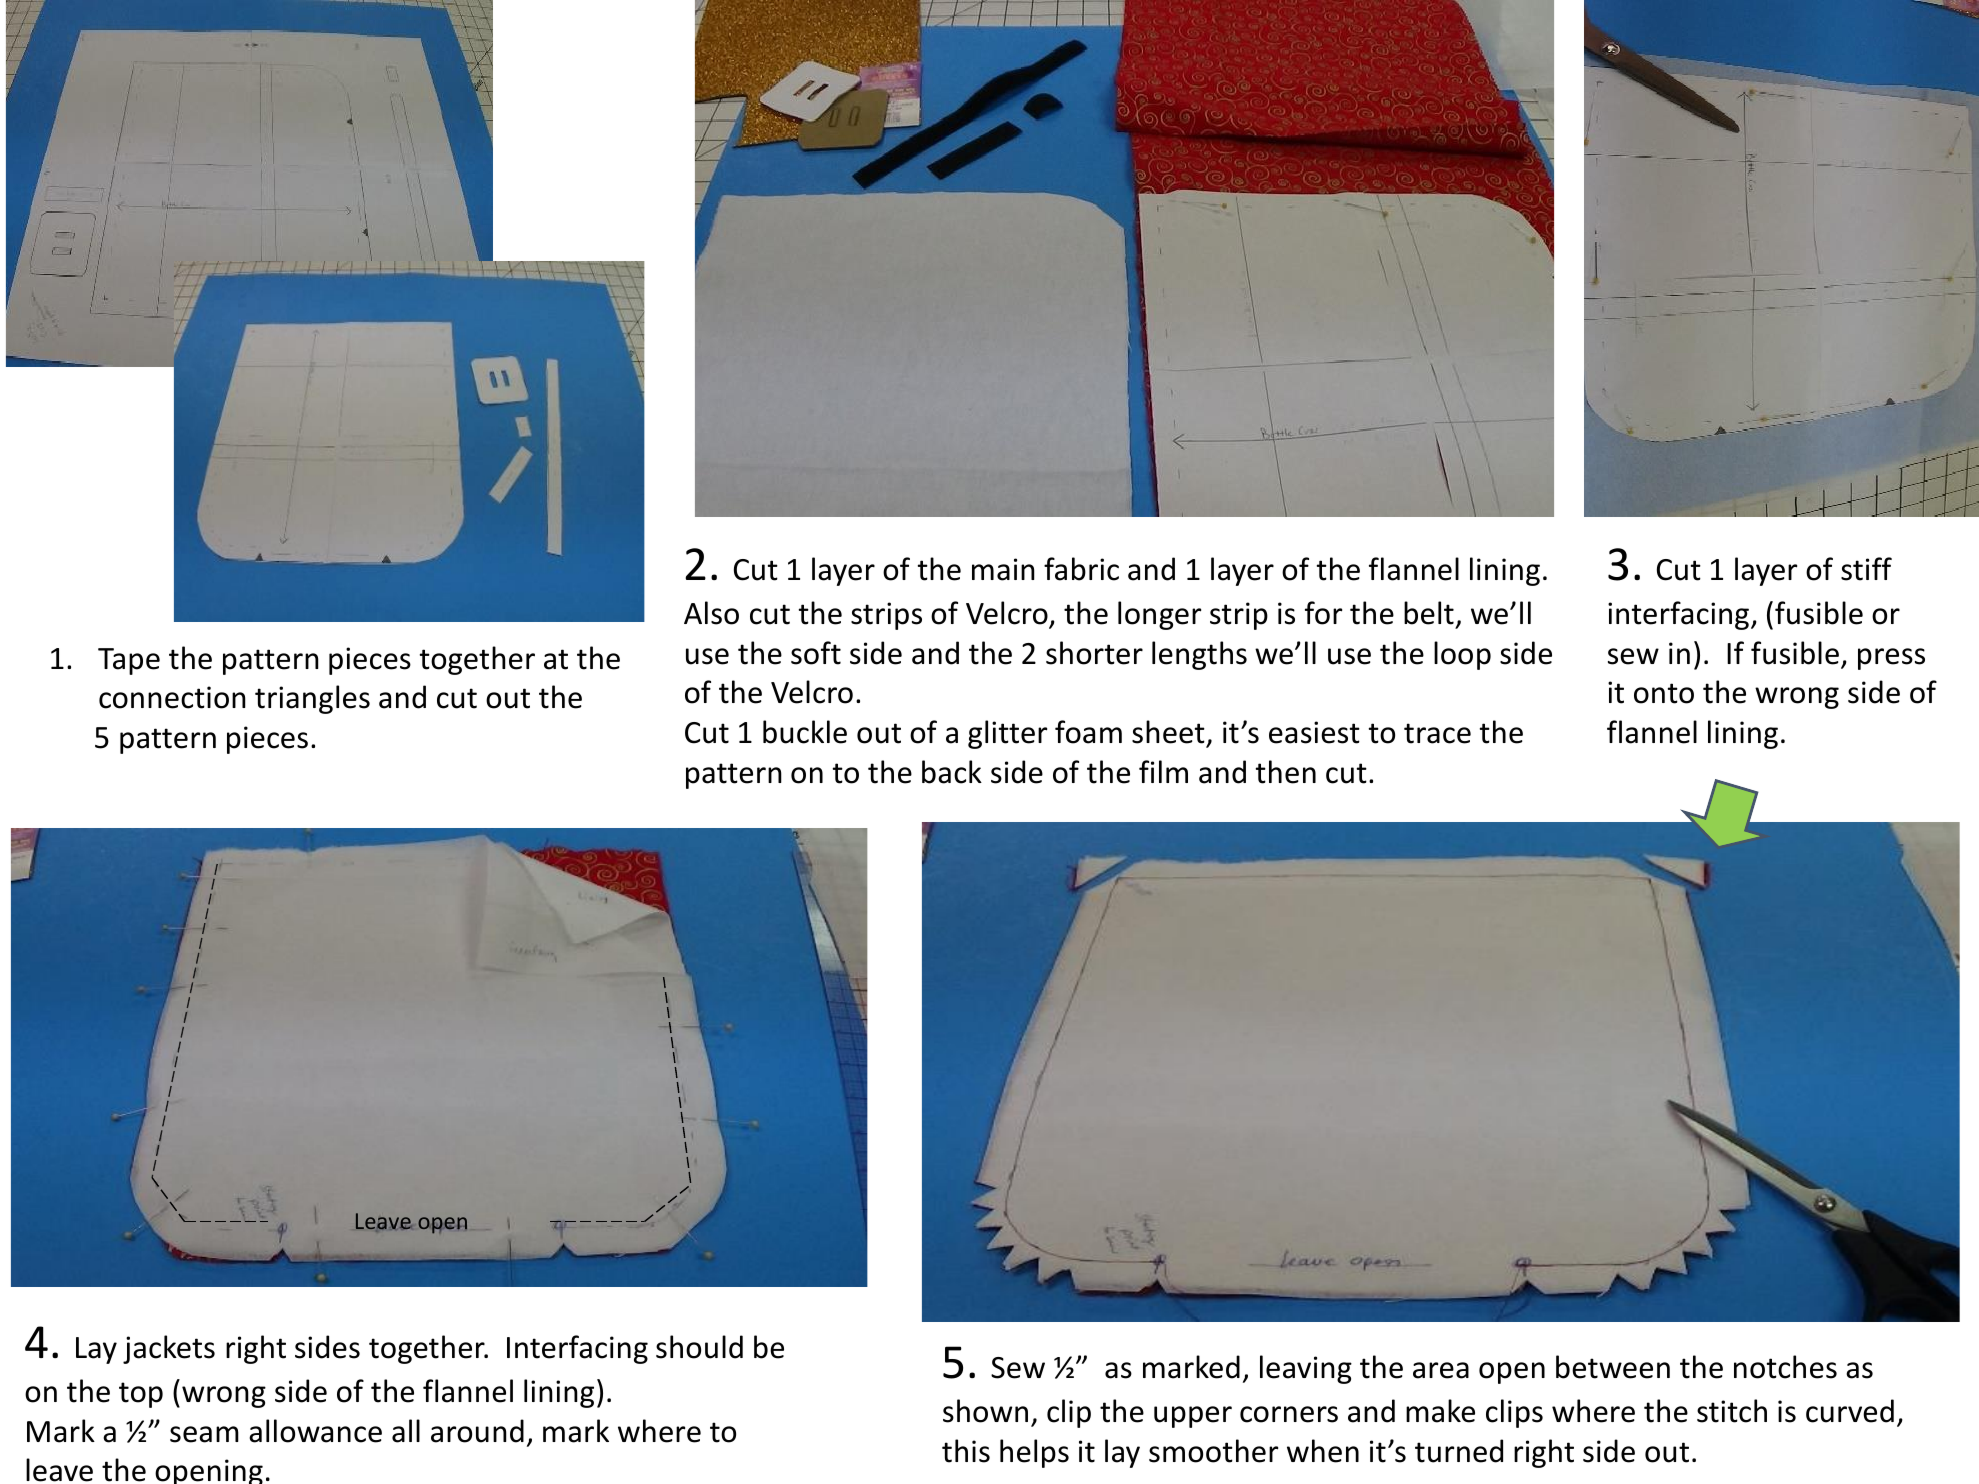 The image size is (1979, 1484). Describe the element at coordinates (985, 1411) in the screenshot. I see `shown` at that location.
